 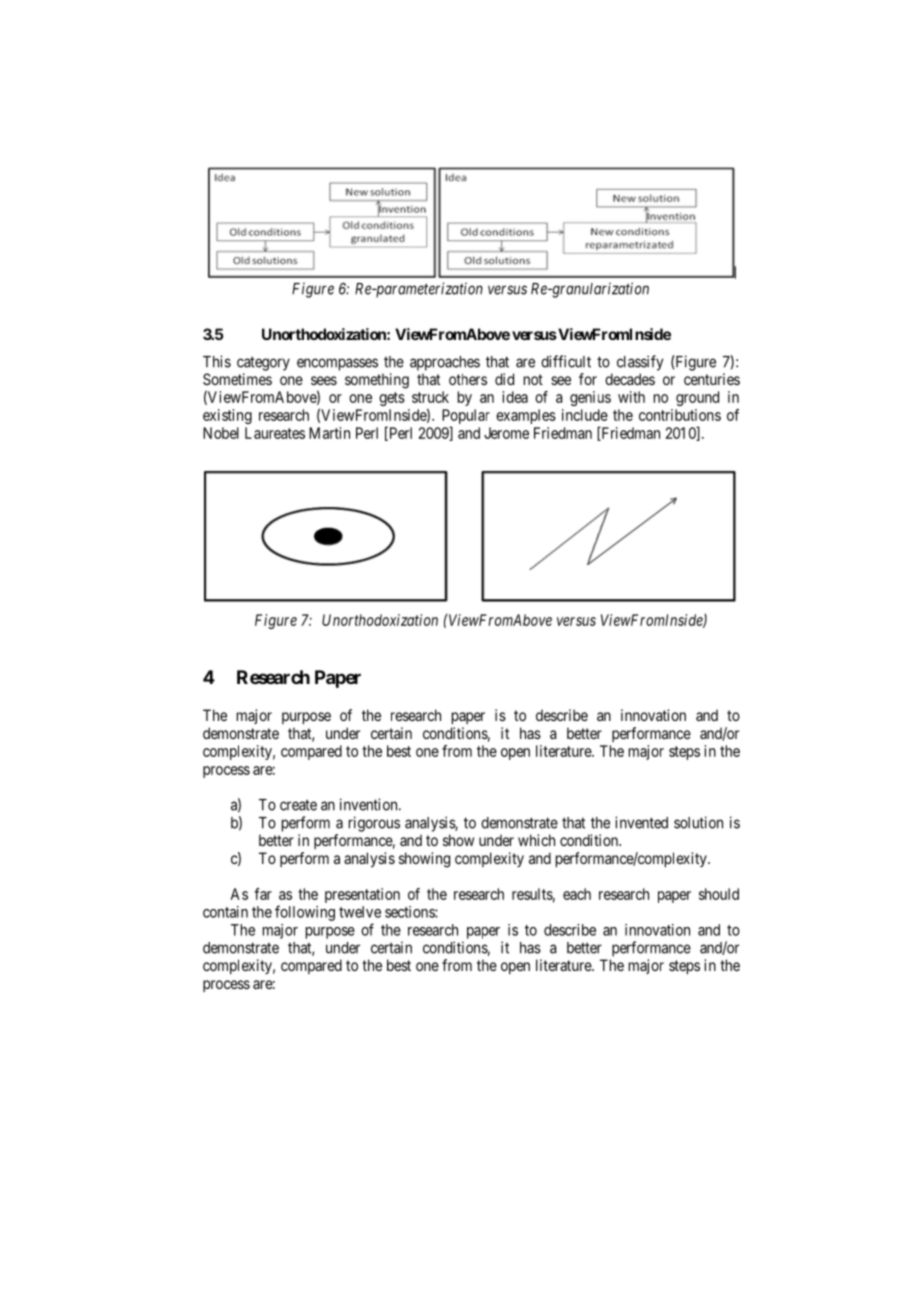 What do you see at coordinates (263, 894) in the screenshot?
I see `far` at bounding box center [263, 894].
